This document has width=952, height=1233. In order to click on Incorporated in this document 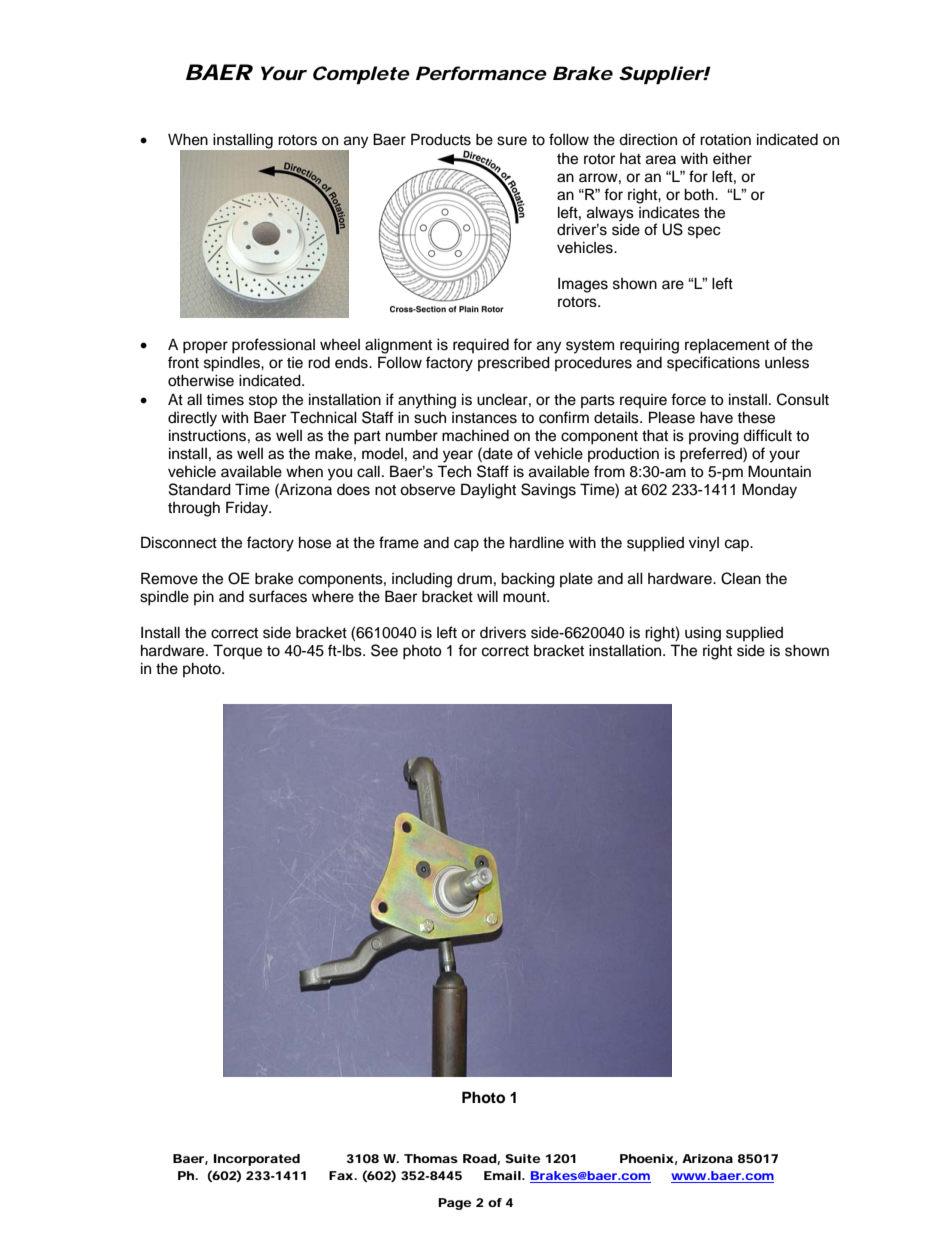, I will do `click(257, 1160)`.
